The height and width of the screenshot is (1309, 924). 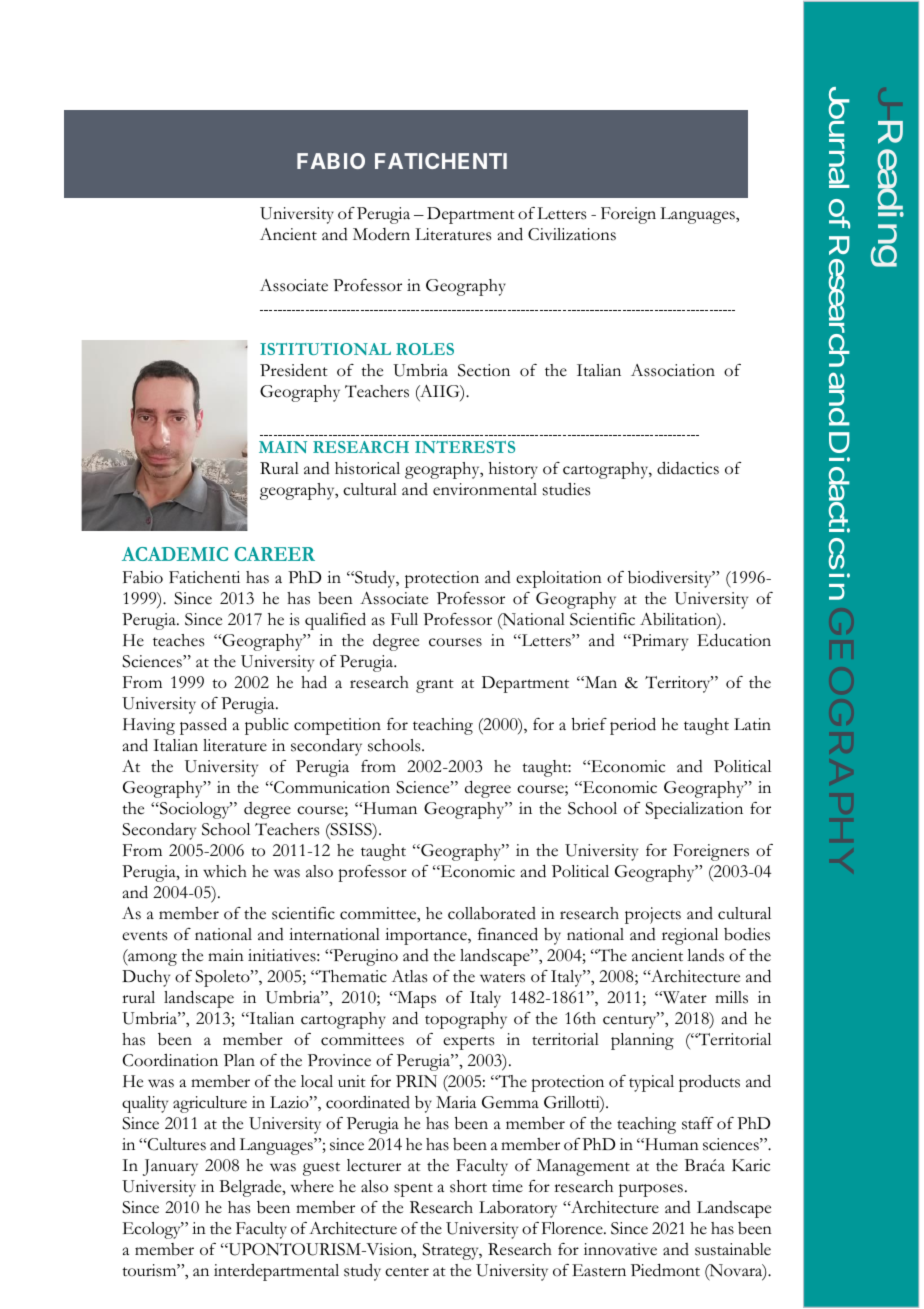 What do you see at coordinates (294, 370) in the screenshot?
I see `President` at bounding box center [294, 370].
